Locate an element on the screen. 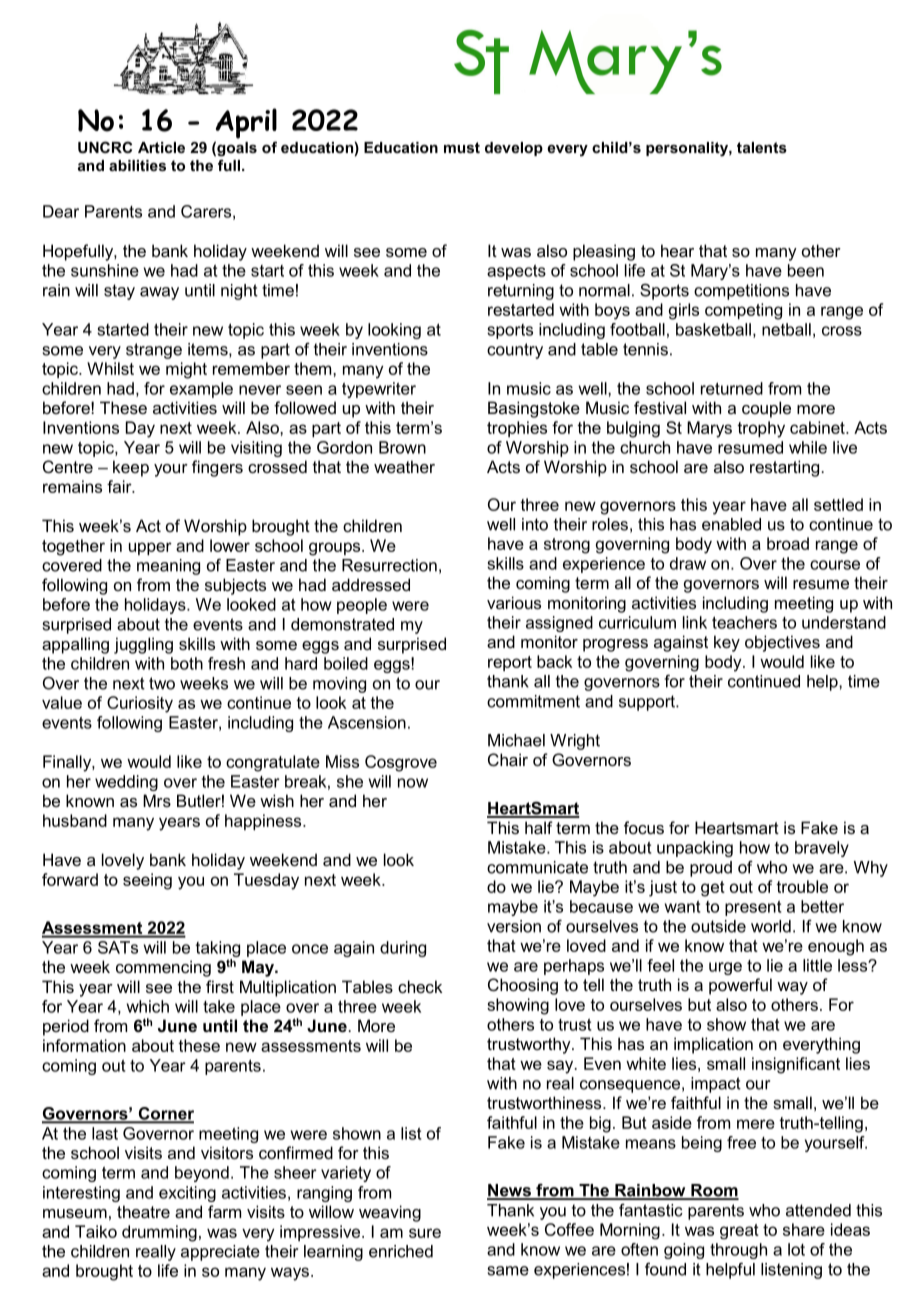 The width and height of the screenshot is (924, 1308). teachers is located at coordinates (744, 622).
